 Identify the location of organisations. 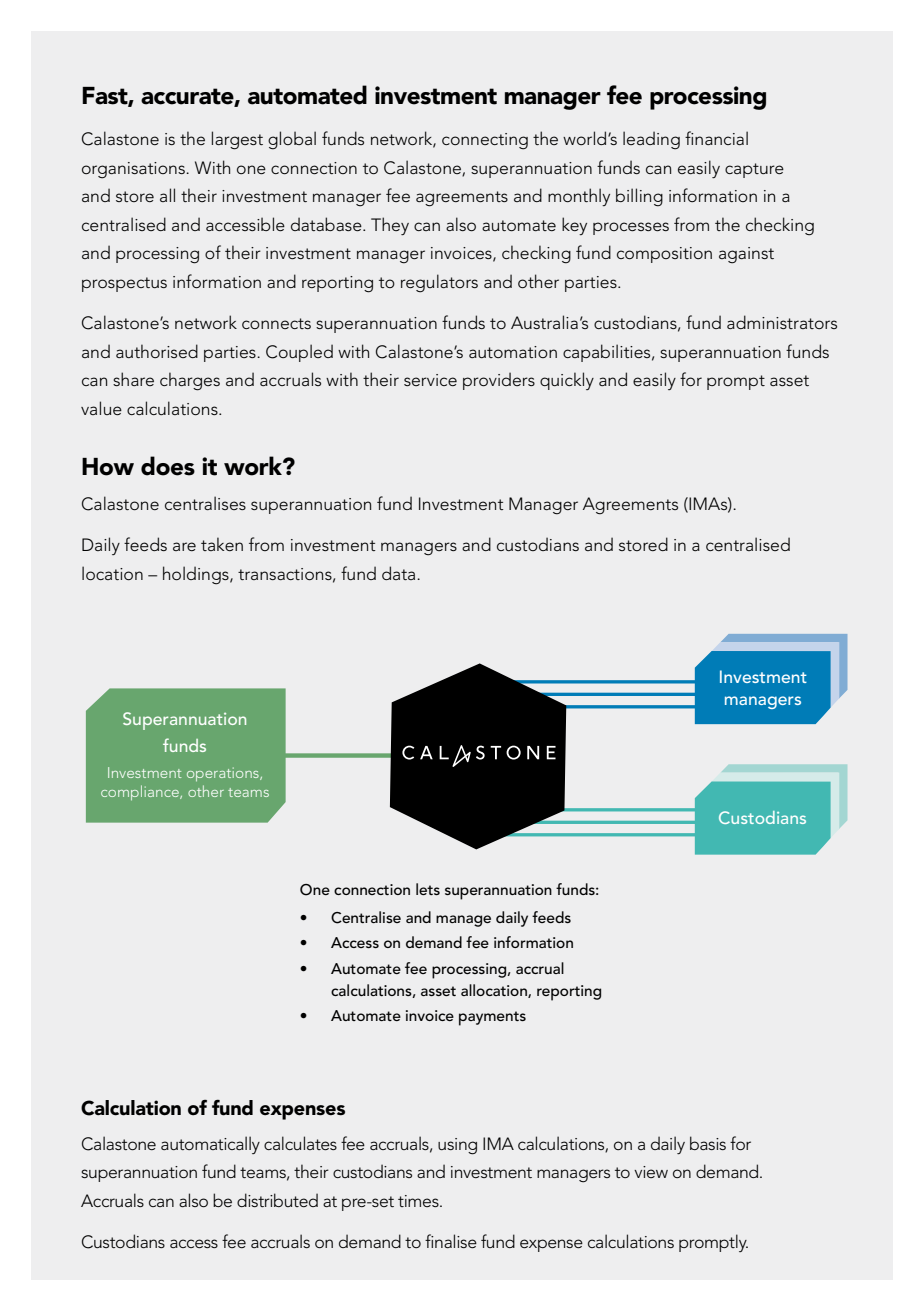
(134, 170).
